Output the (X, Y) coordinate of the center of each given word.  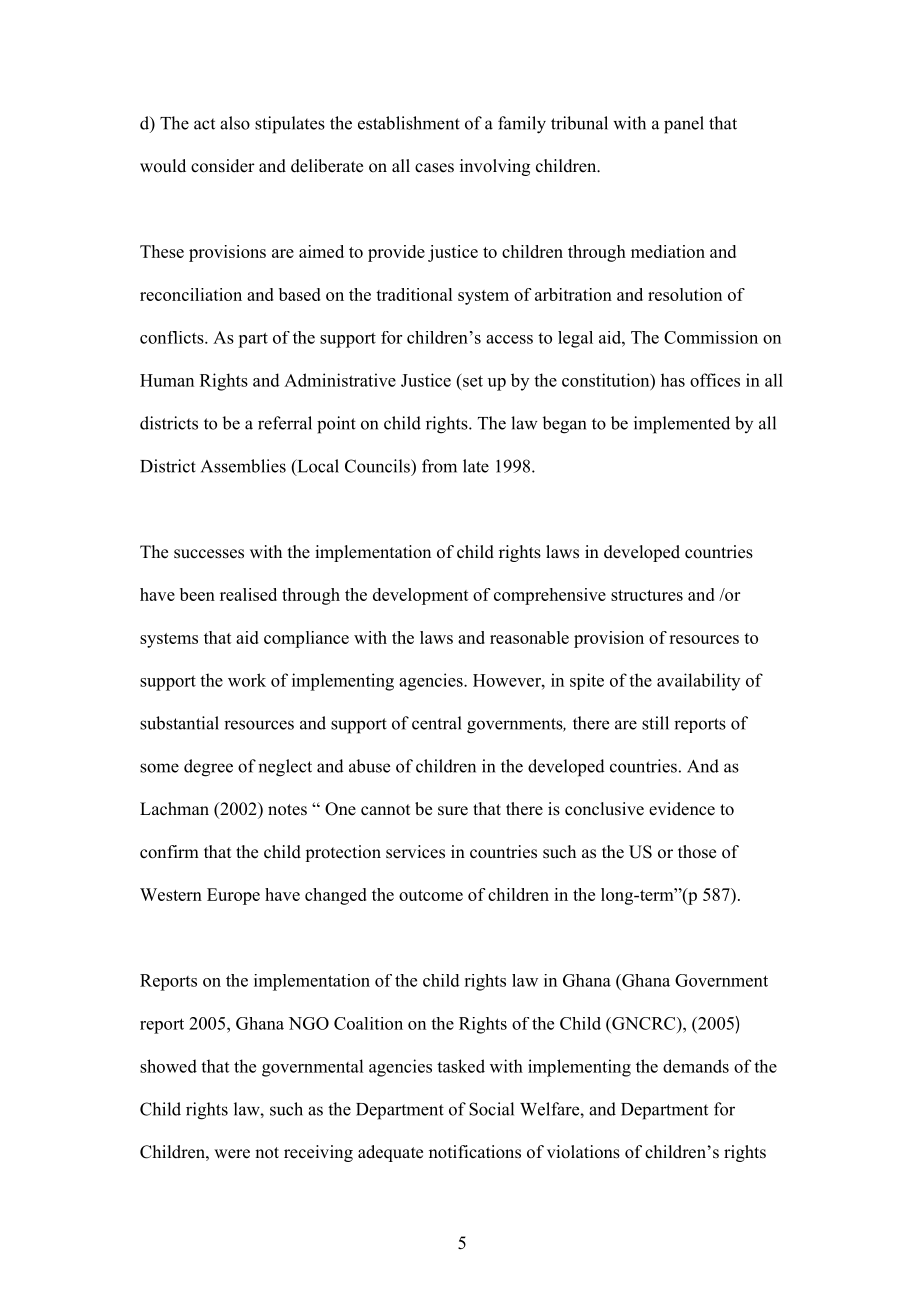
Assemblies (243, 466)
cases (434, 168)
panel (684, 125)
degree (208, 768)
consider (223, 166)
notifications (475, 1152)
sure (453, 811)
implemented (682, 425)
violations (583, 1152)
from (439, 466)
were (232, 1154)
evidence (682, 809)
